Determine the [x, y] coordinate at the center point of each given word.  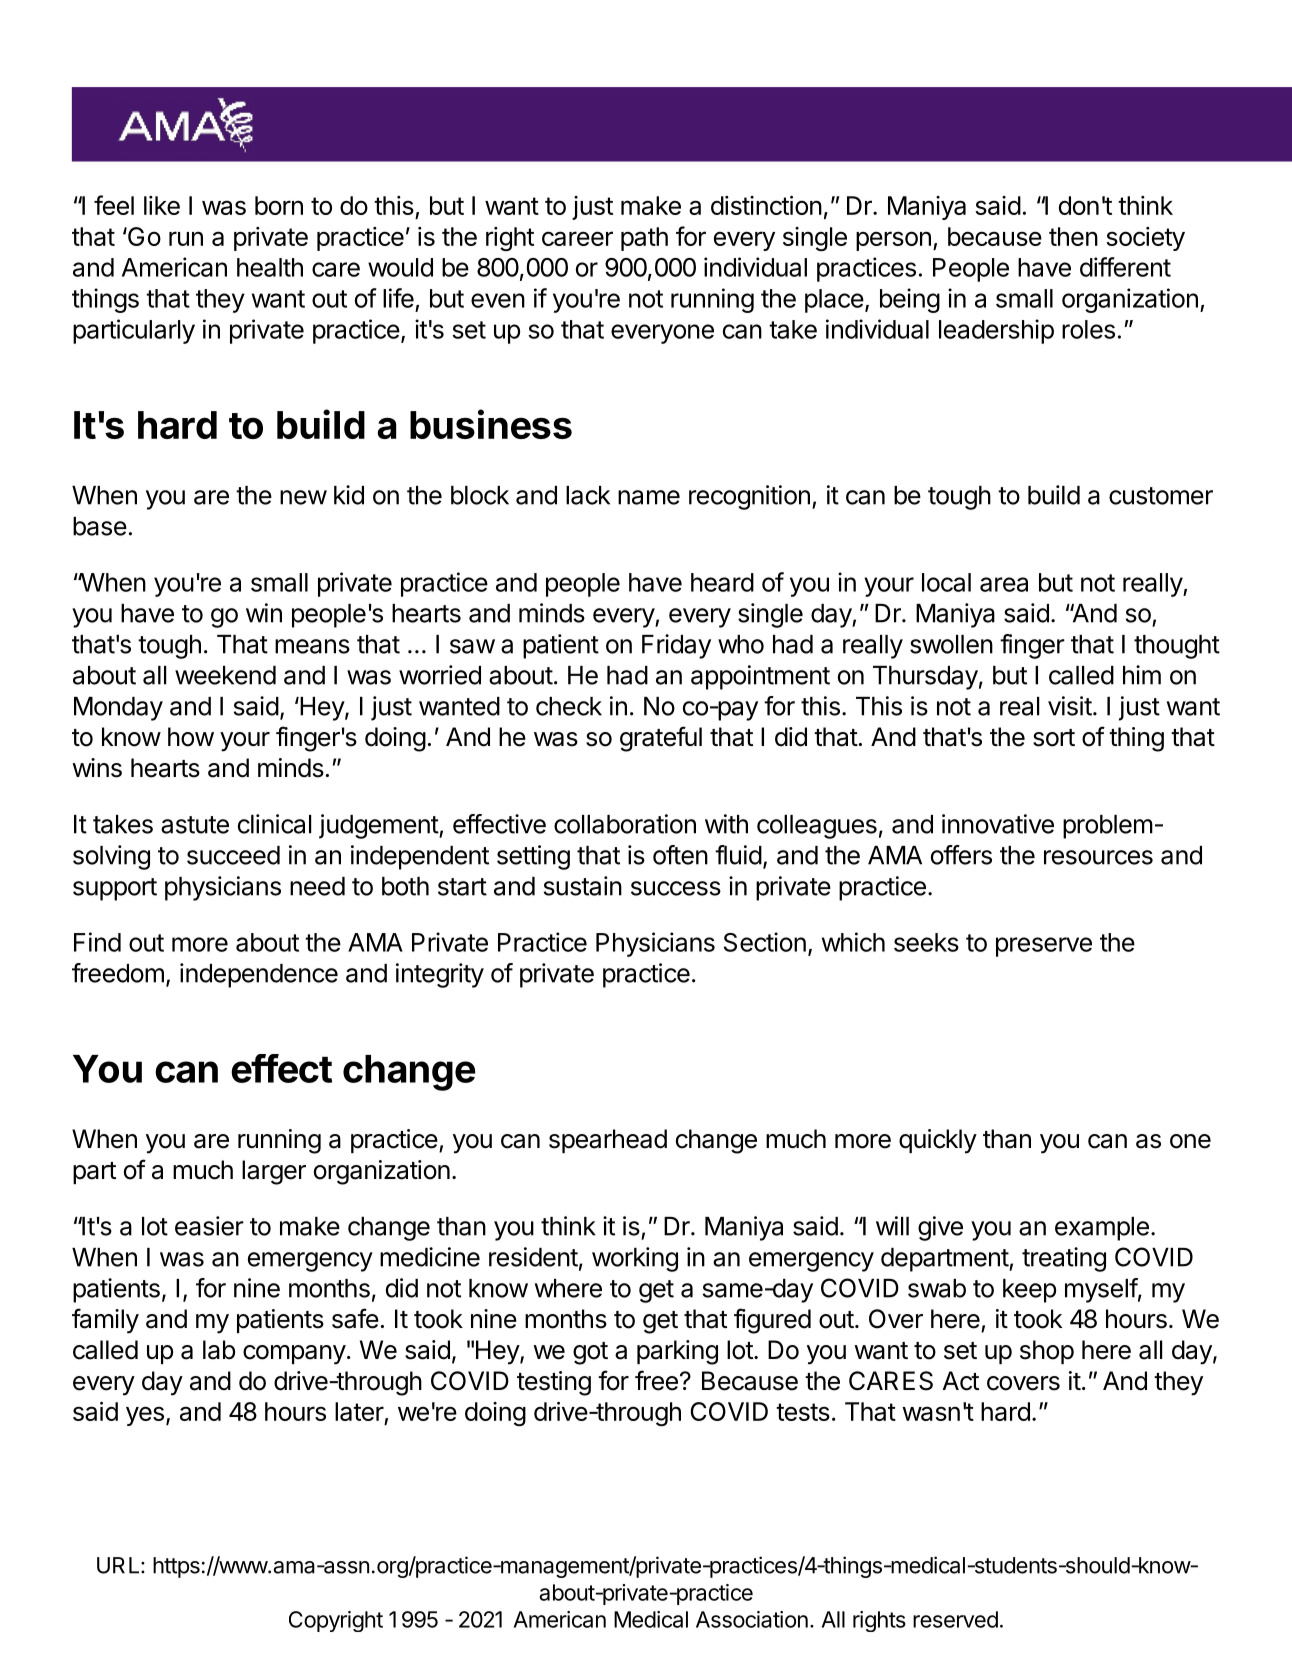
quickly [938, 1141]
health [270, 267]
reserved [955, 1619]
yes [145, 1416]
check [569, 706]
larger [274, 1172]
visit [1070, 706]
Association [752, 1619]
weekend [225, 675]
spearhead [608, 1141]
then [1073, 236]
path [644, 239]
